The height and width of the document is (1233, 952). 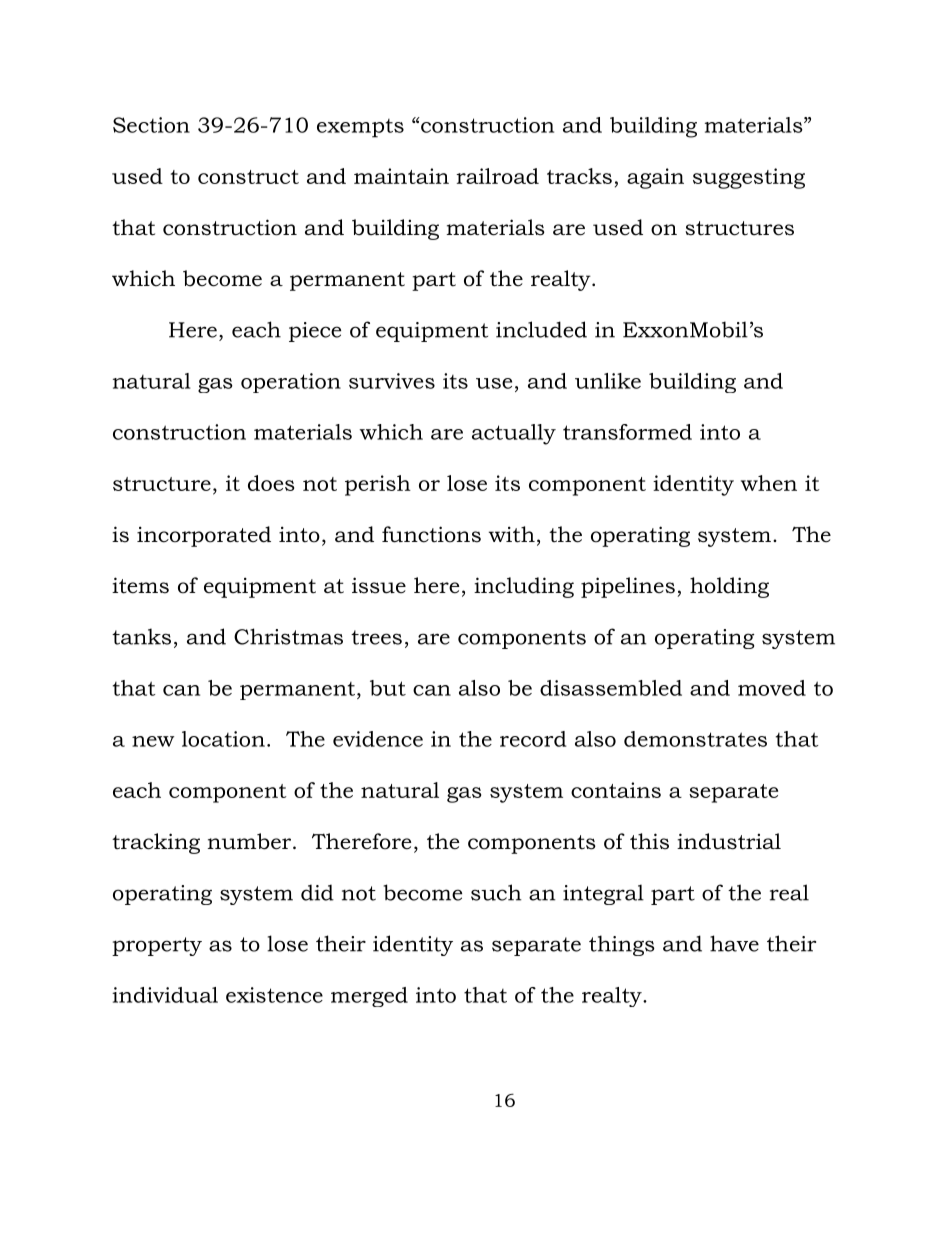 I want to click on actually, so click(x=514, y=434).
